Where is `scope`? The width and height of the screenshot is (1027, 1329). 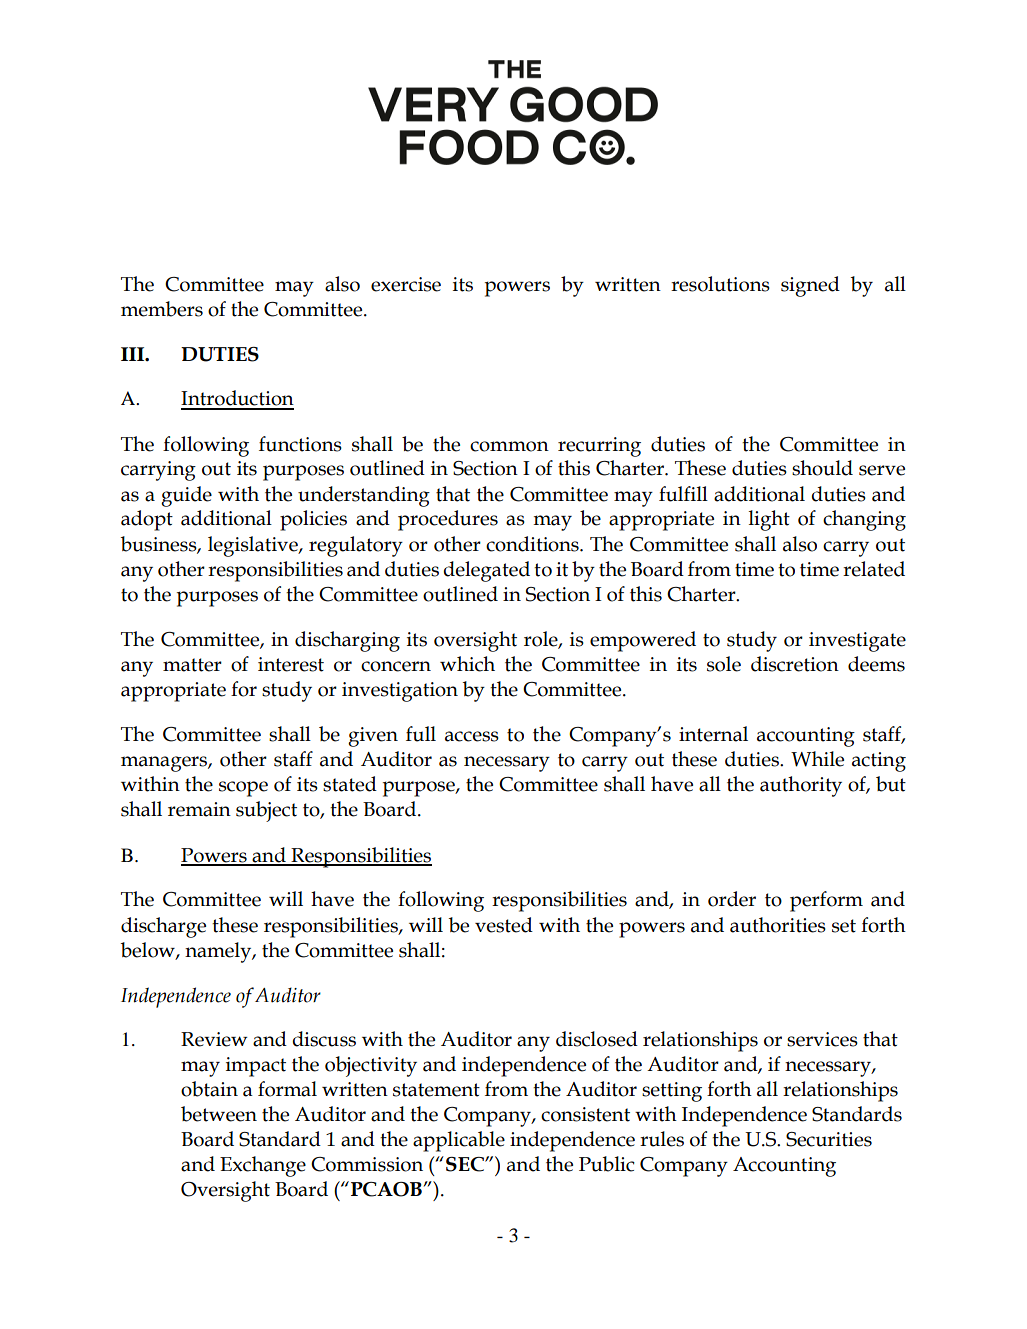 scope is located at coordinates (243, 789).
